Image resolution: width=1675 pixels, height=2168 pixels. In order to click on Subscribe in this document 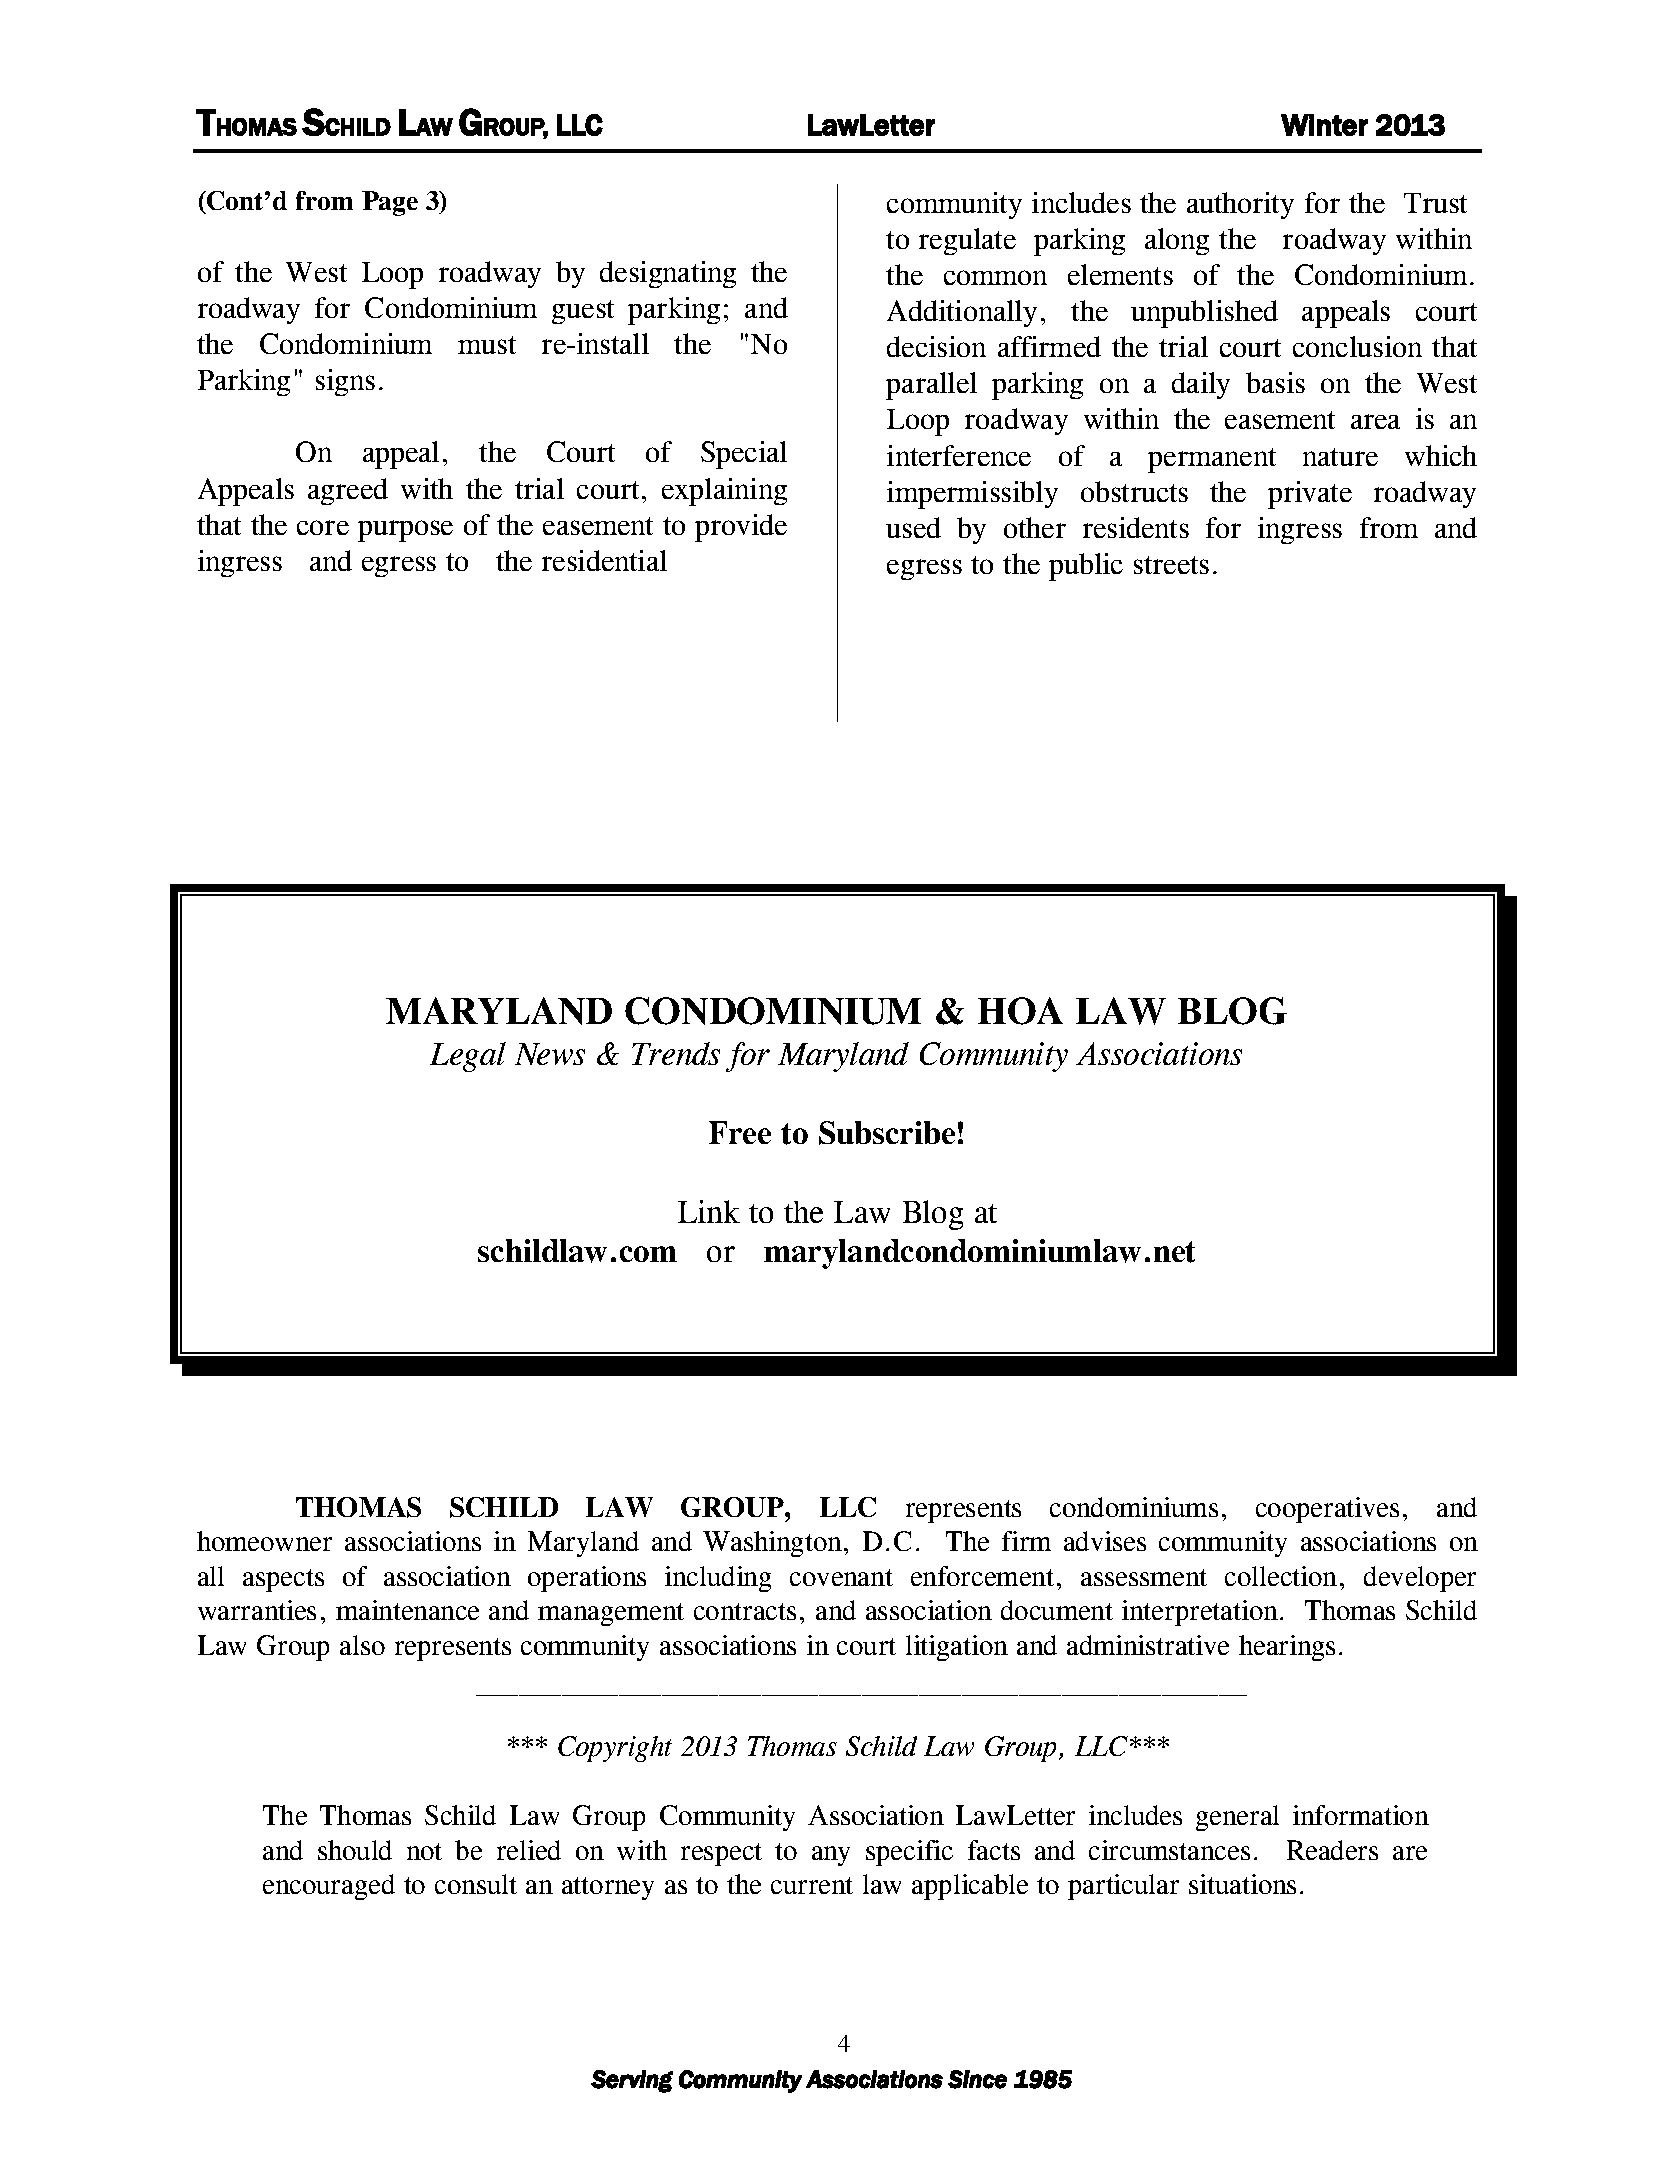, I will do `click(887, 1133)`.
